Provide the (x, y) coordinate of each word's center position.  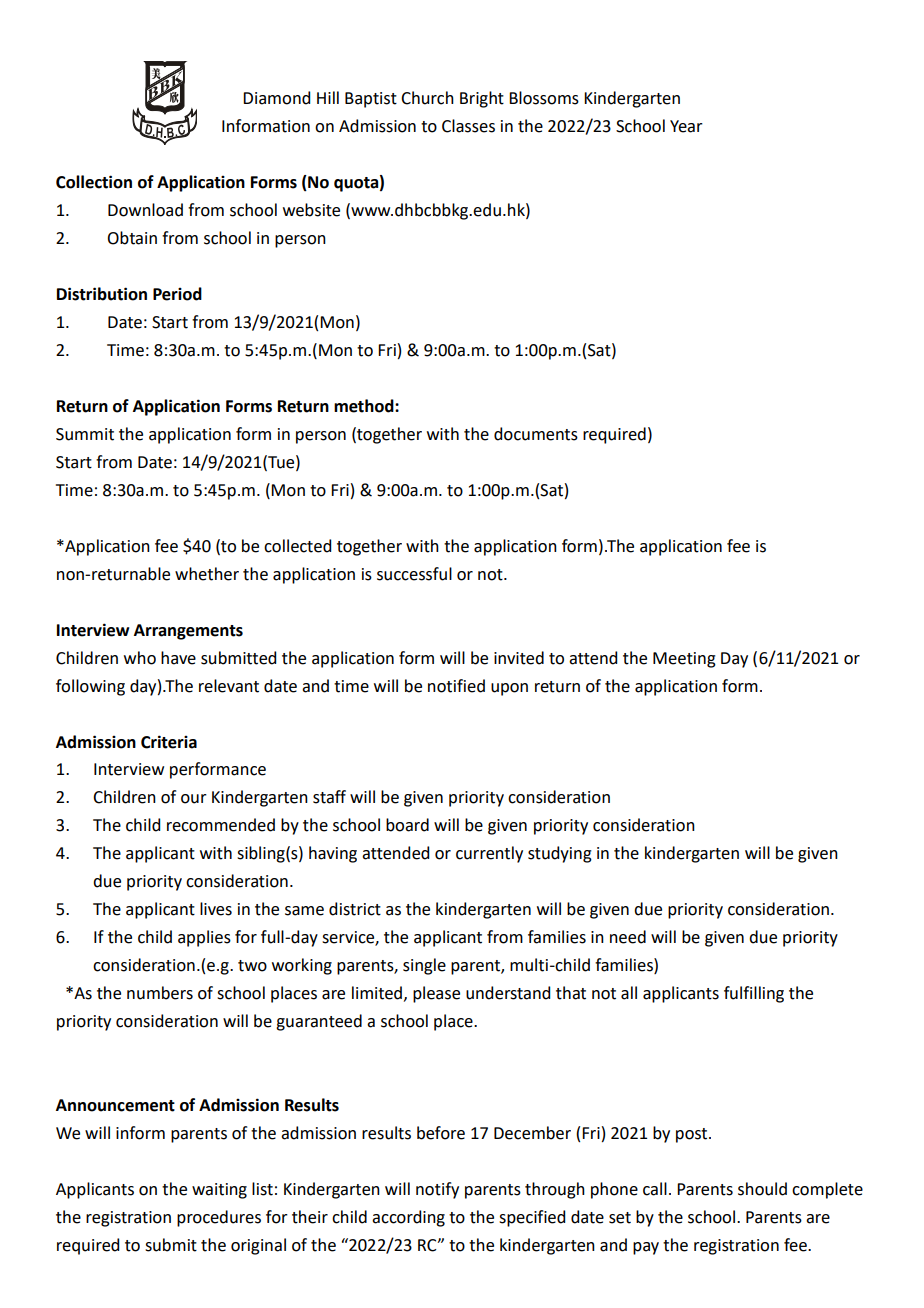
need (628, 937)
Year (686, 126)
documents (536, 434)
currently (489, 854)
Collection (94, 182)
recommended (221, 825)
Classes (468, 126)
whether (207, 574)
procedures (219, 1218)
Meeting (684, 660)
